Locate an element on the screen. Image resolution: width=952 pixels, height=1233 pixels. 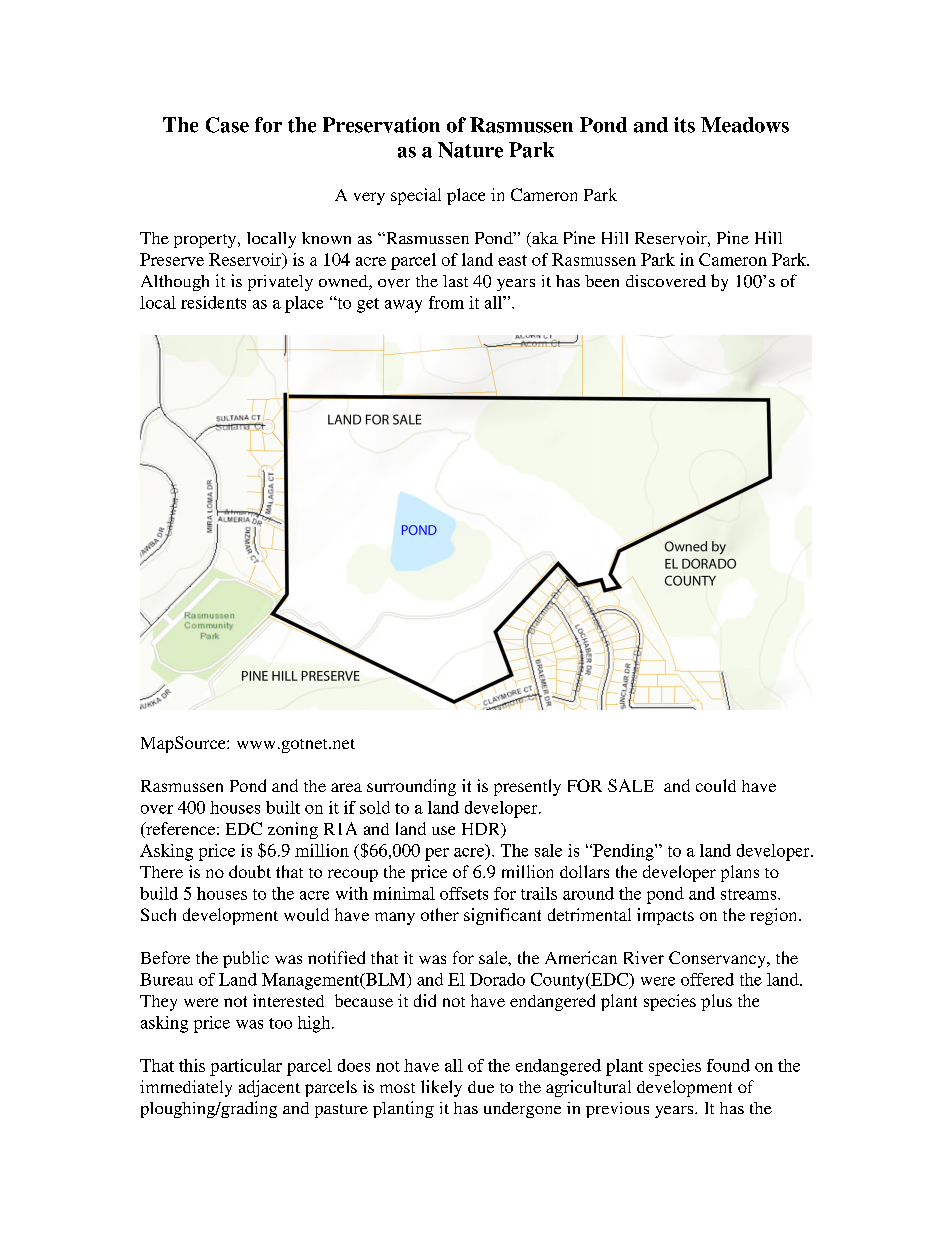
particular is located at coordinates (246, 1067).
